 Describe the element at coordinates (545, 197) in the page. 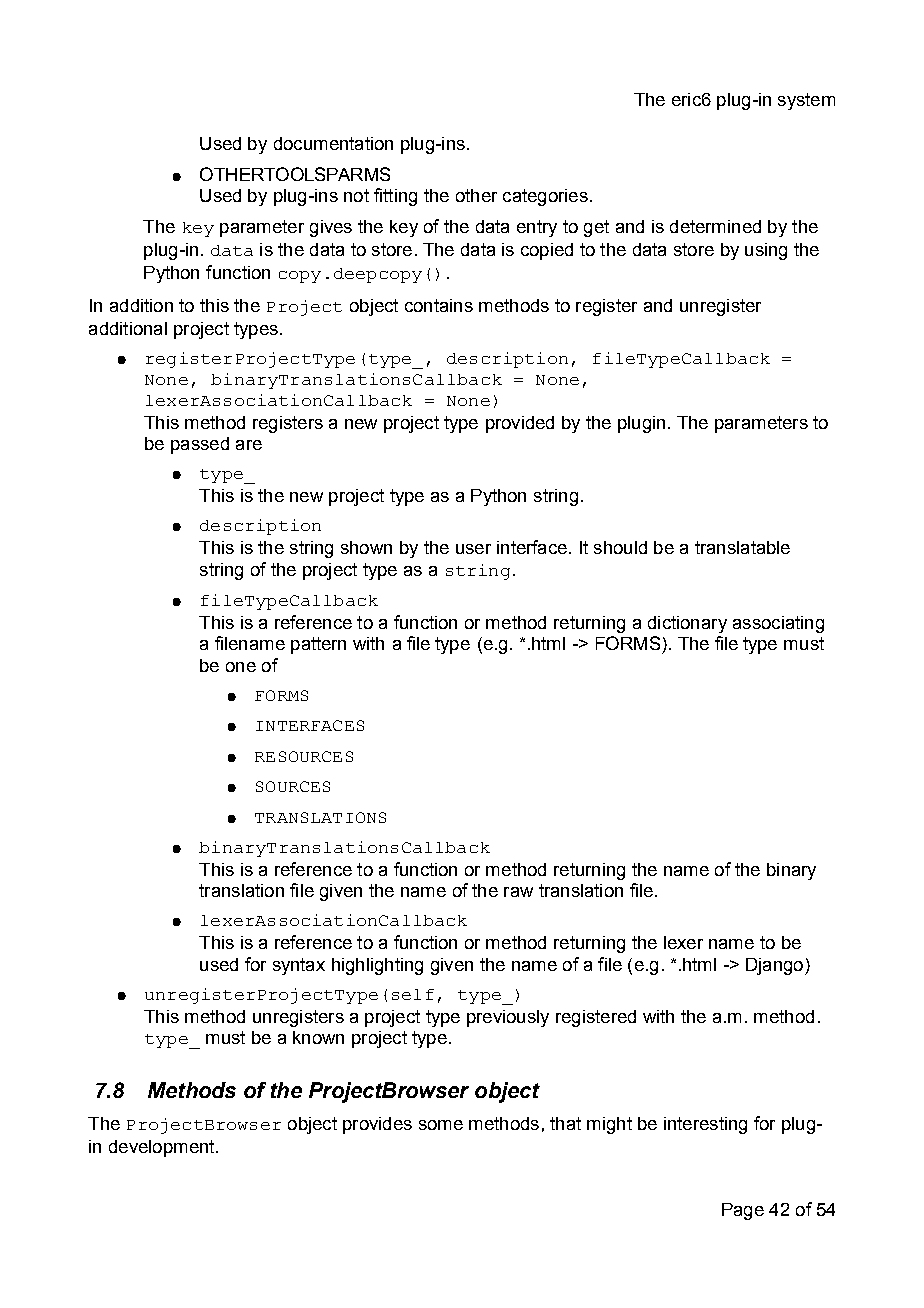

I see `categories` at that location.
